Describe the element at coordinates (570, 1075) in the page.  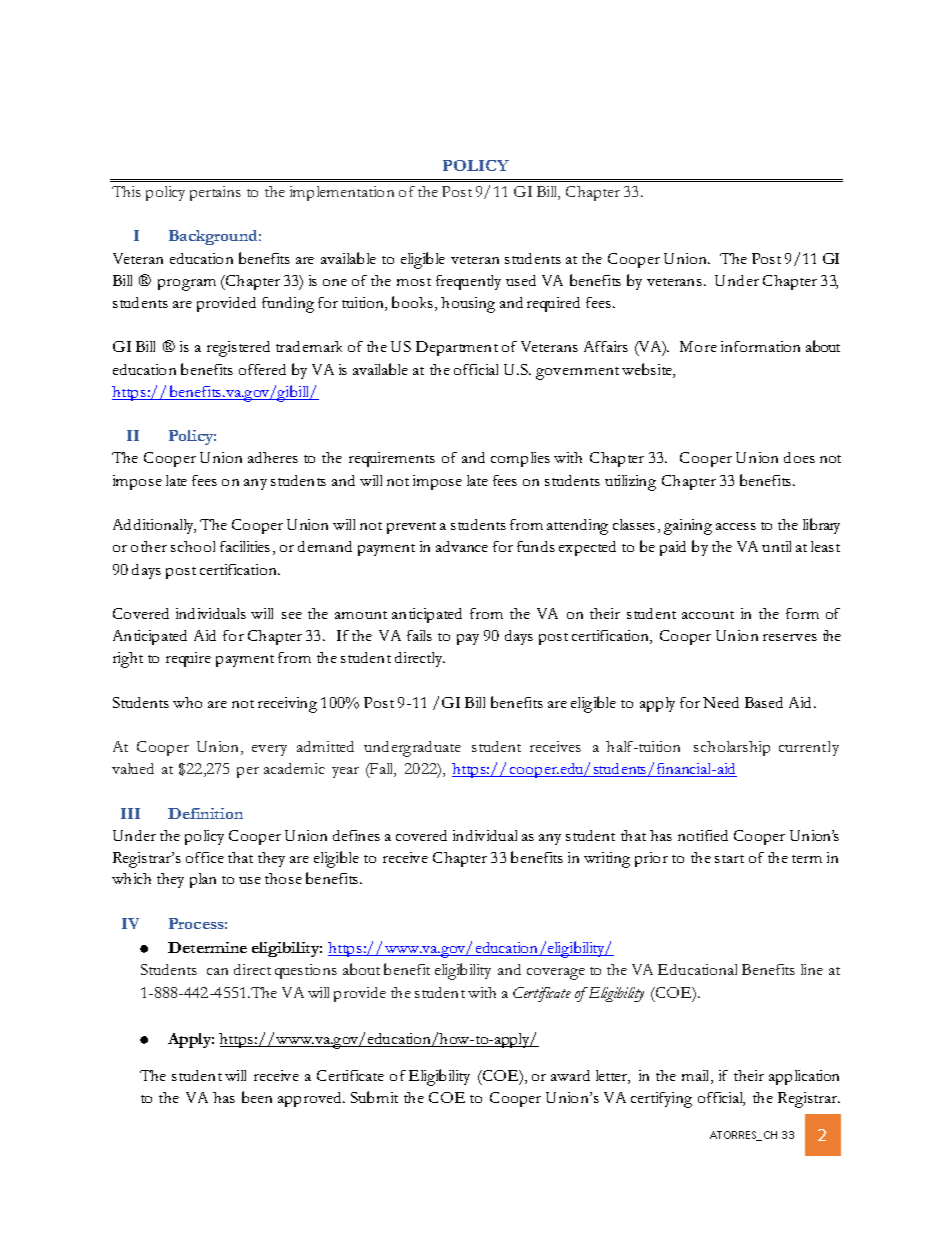
I see `award` at that location.
